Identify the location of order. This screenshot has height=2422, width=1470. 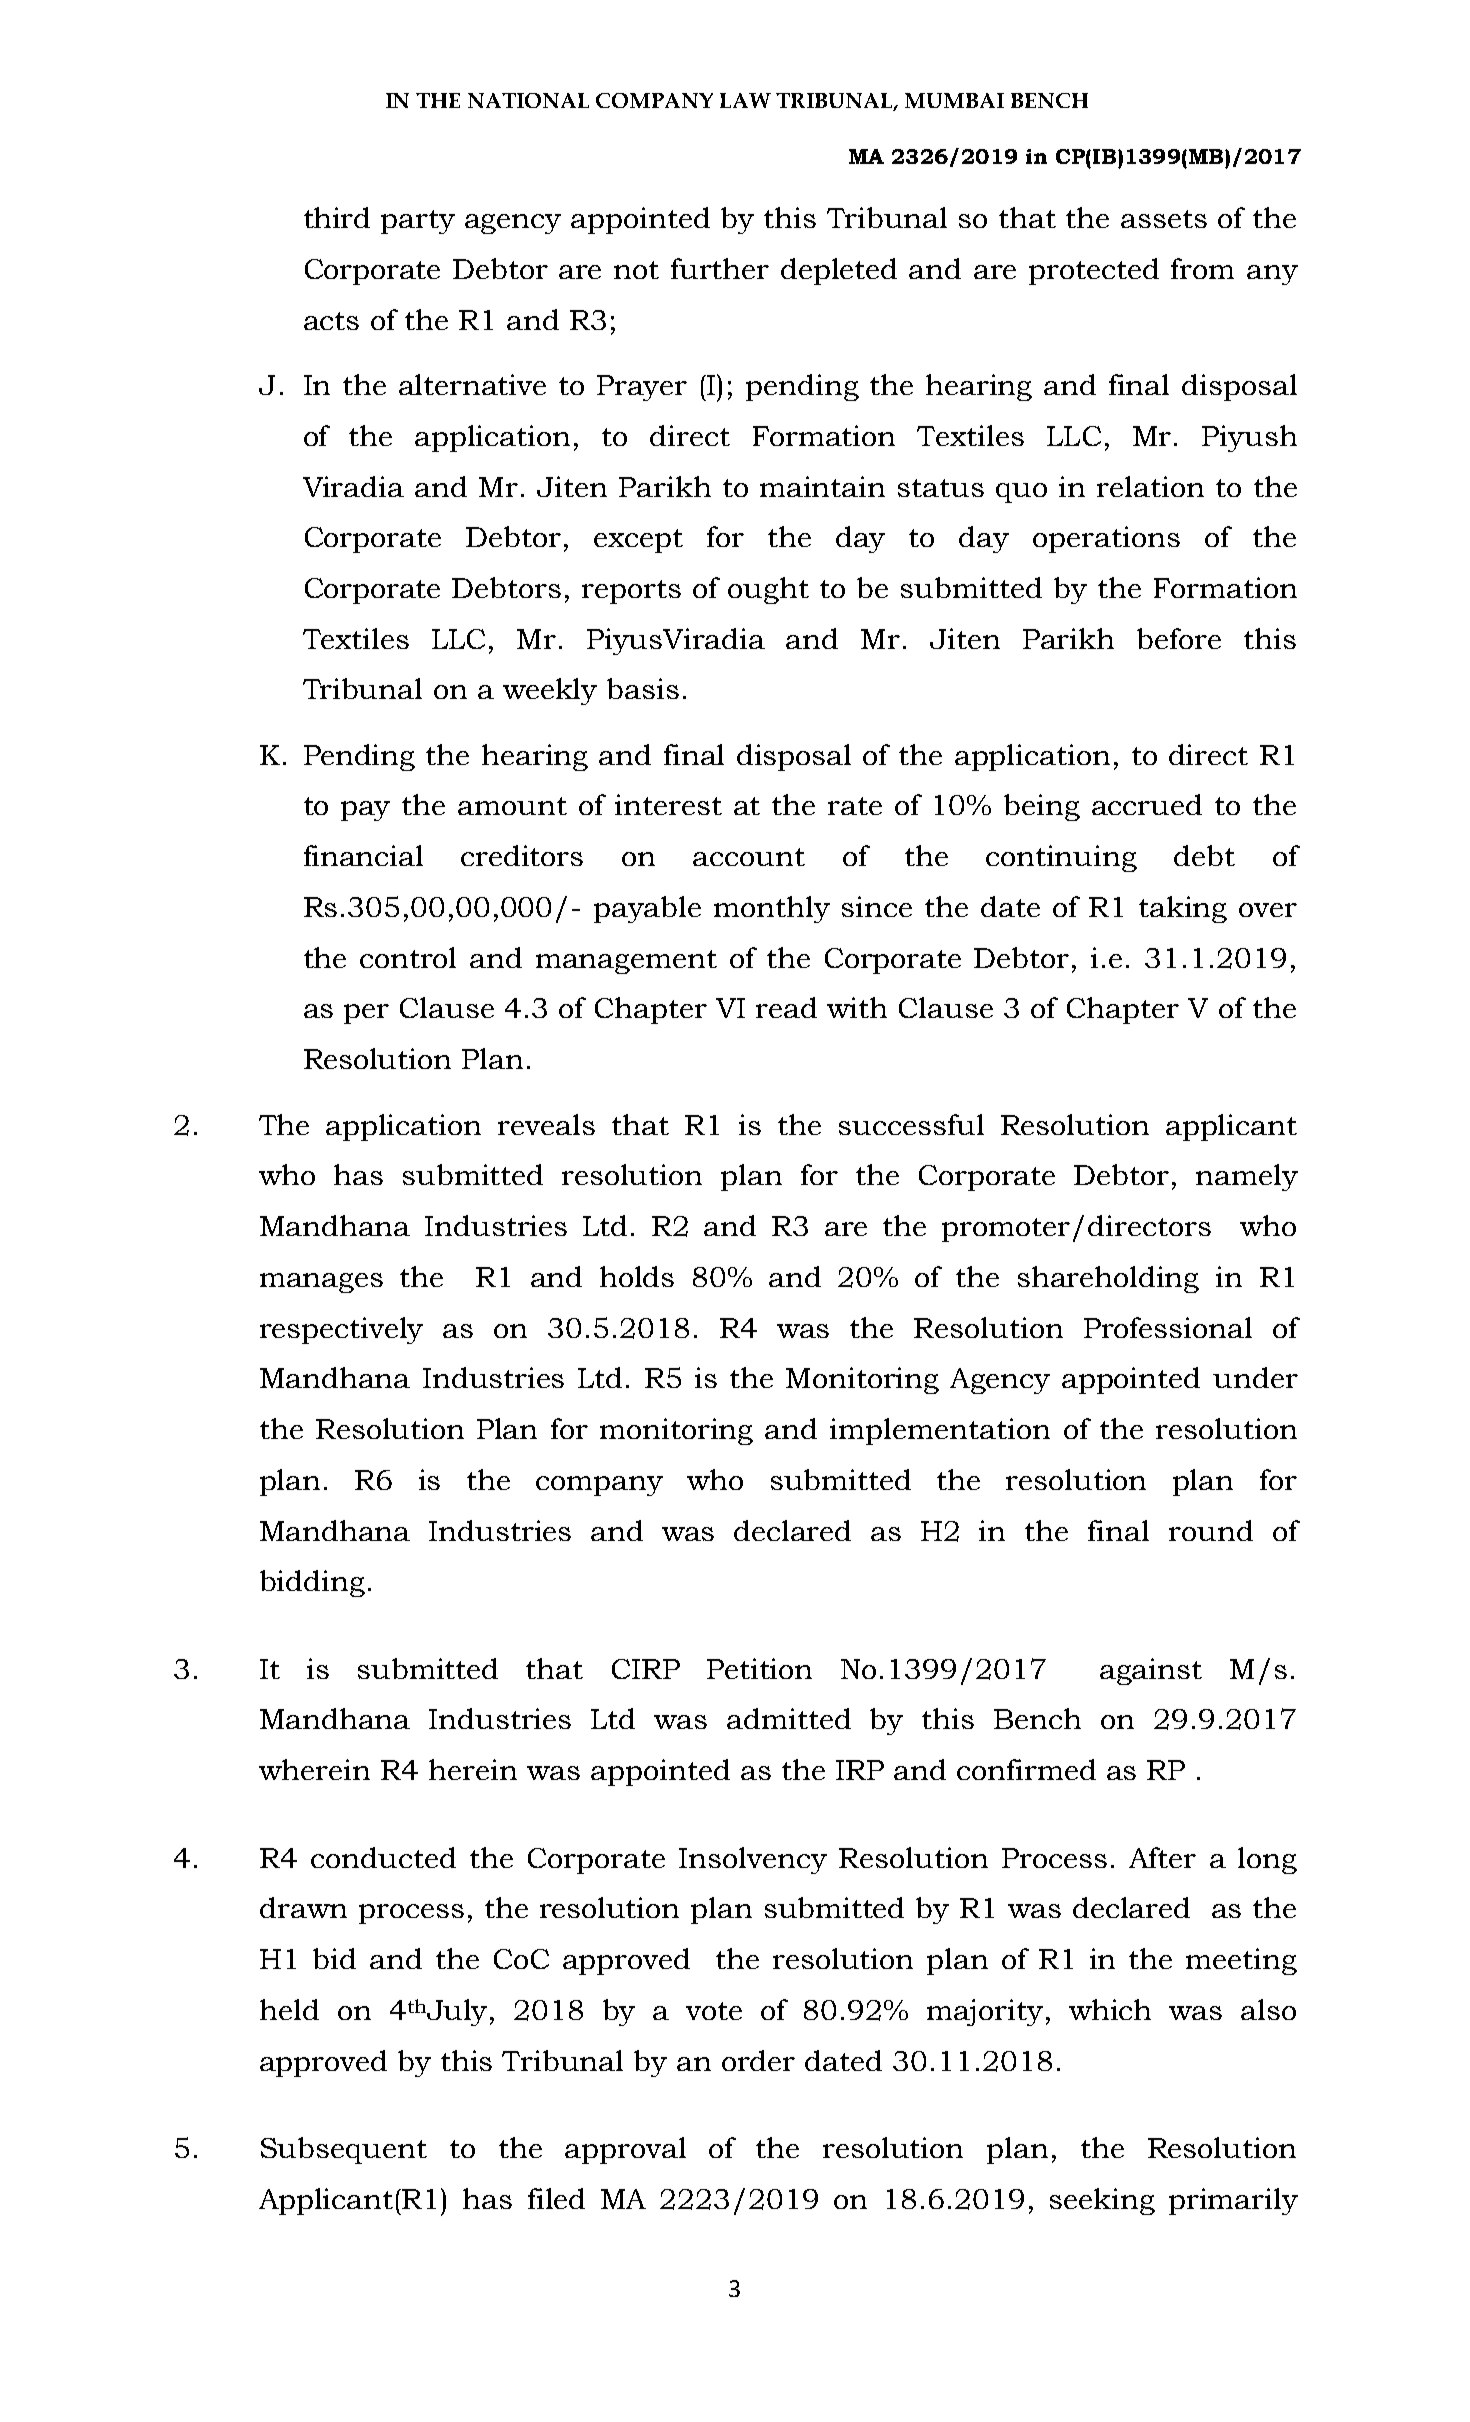
(758, 2060).
